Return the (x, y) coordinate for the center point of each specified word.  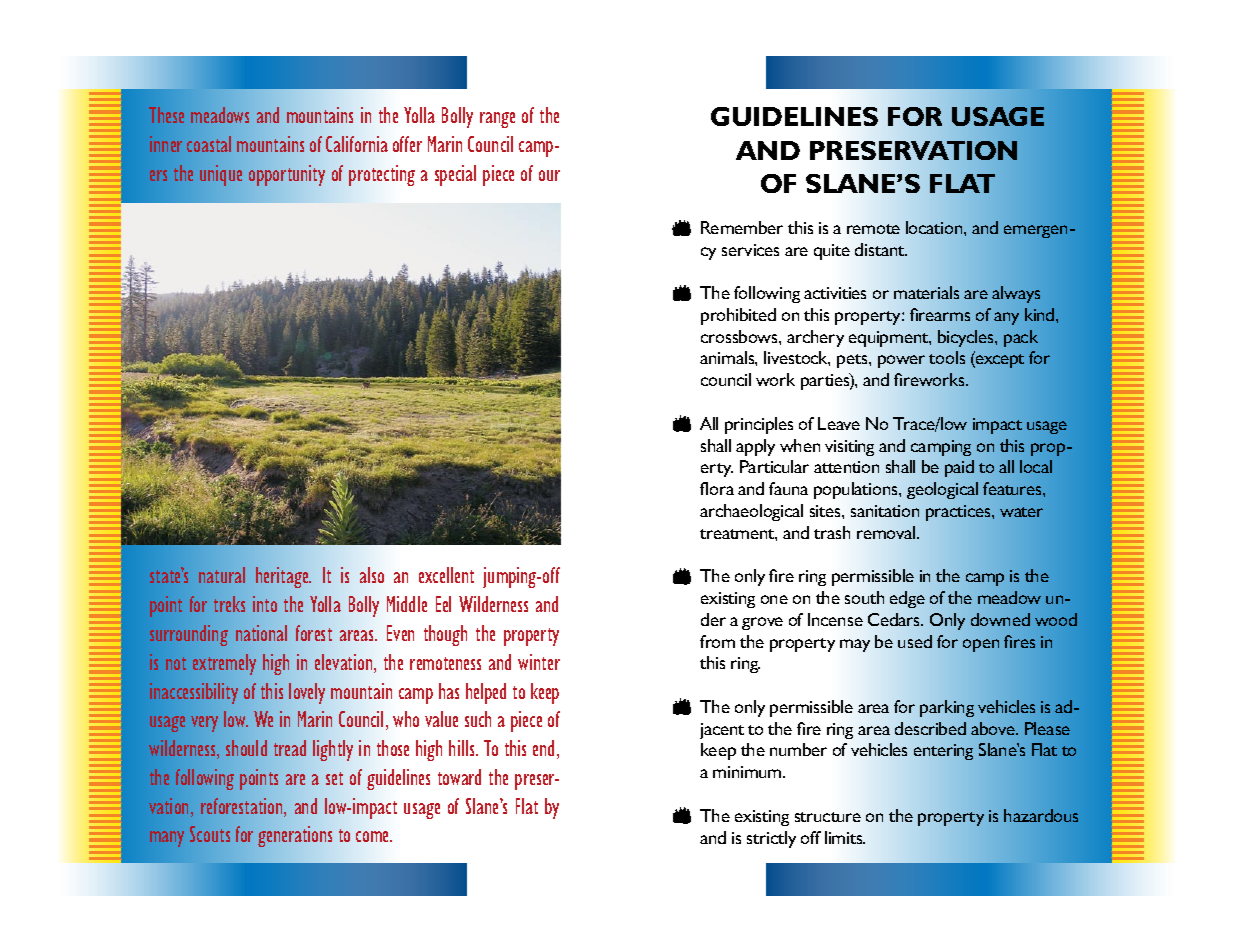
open (981, 645)
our (549, 175)
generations (295, 836)
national (261, 633)
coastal (209, 144)
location (935, 227)
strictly (771, 839)
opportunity (287, 175)
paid (959, 468)
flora (717, 488)
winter (539, 662)
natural (222, 575)
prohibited (738, 316)
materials (926, 292)
